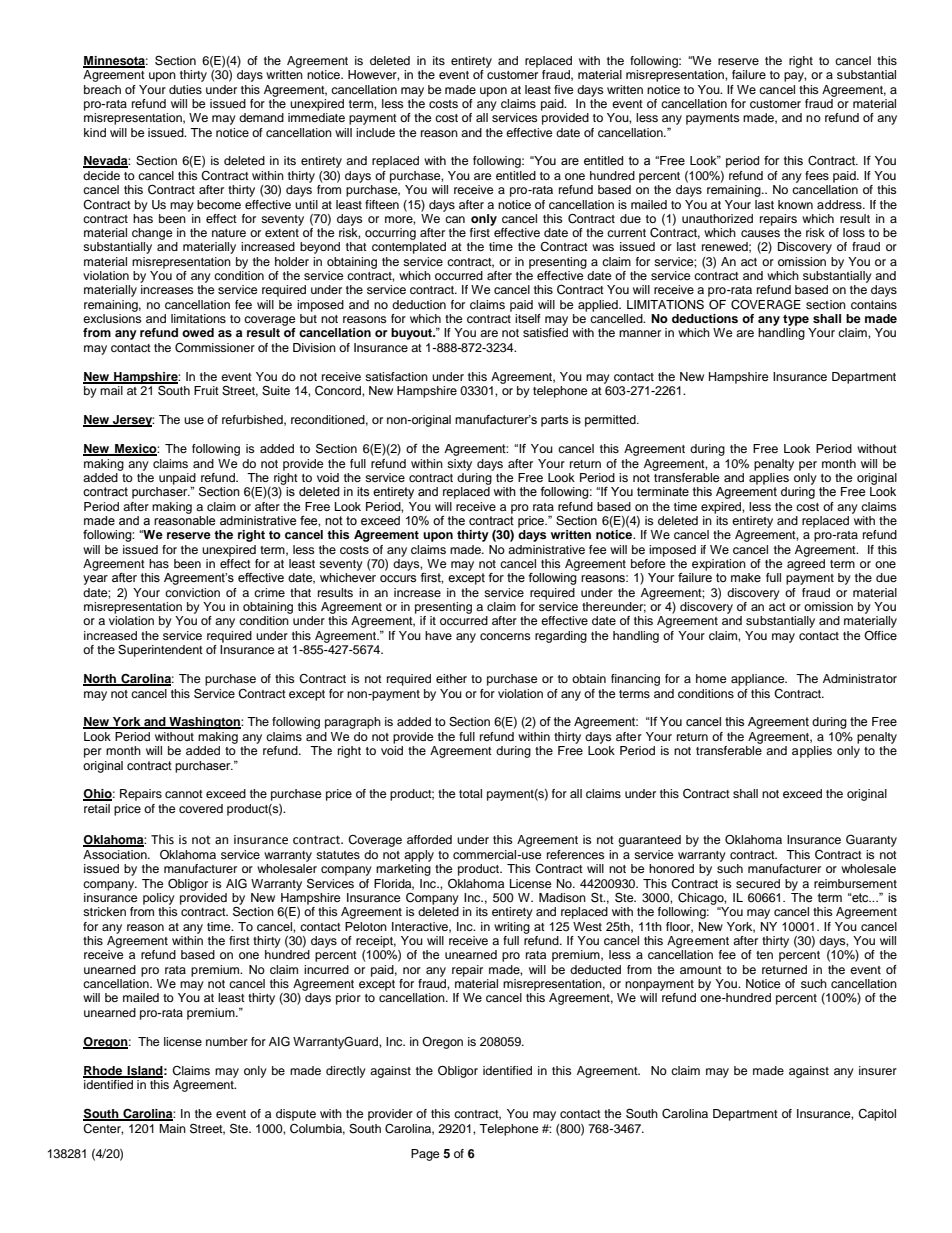  What do you see at coordinates (425, 1155) in the image?
I see `Page` at bounding box center [425, 1155].
